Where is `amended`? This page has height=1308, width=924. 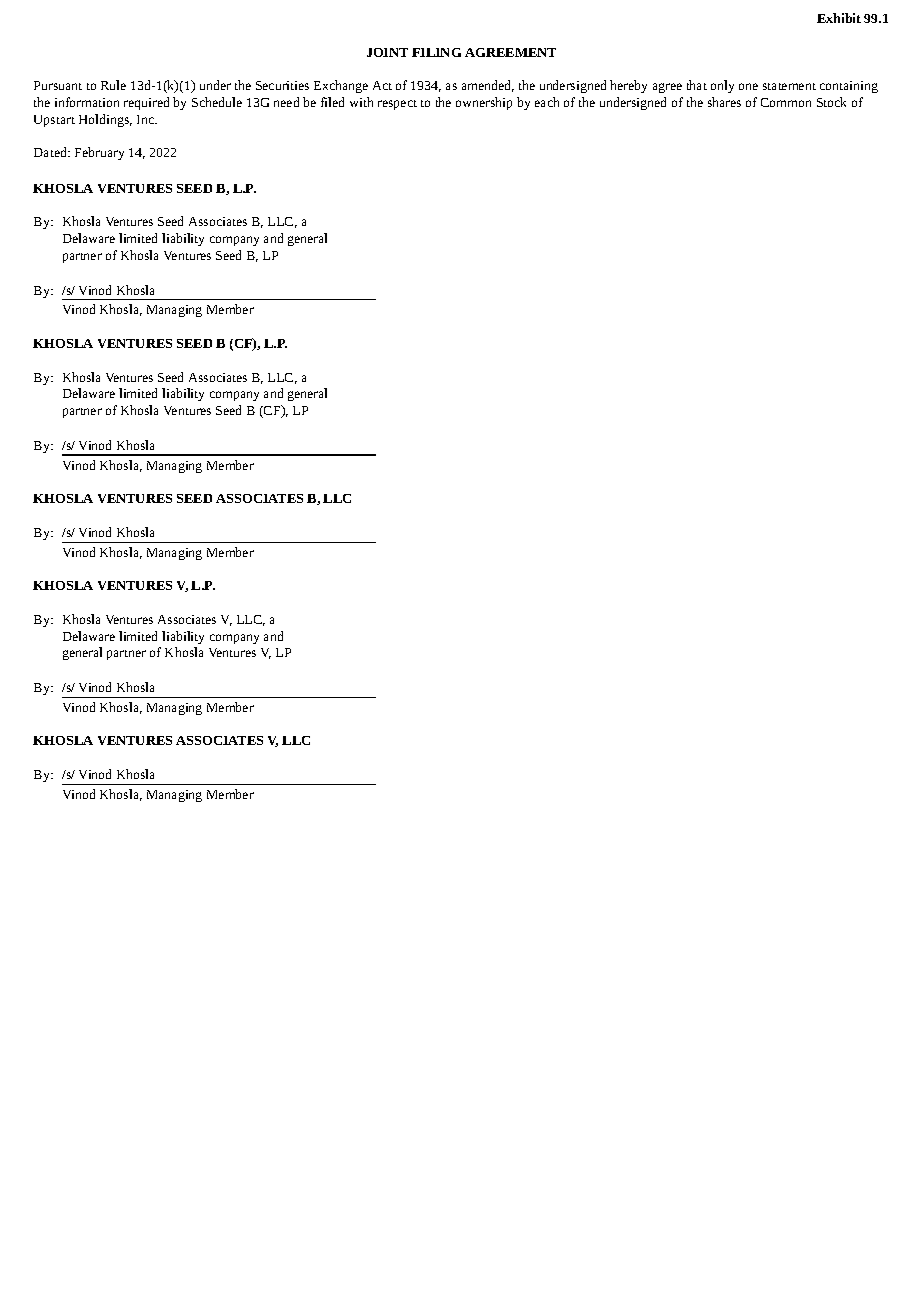
amended is located at coordinates (488, 86).
